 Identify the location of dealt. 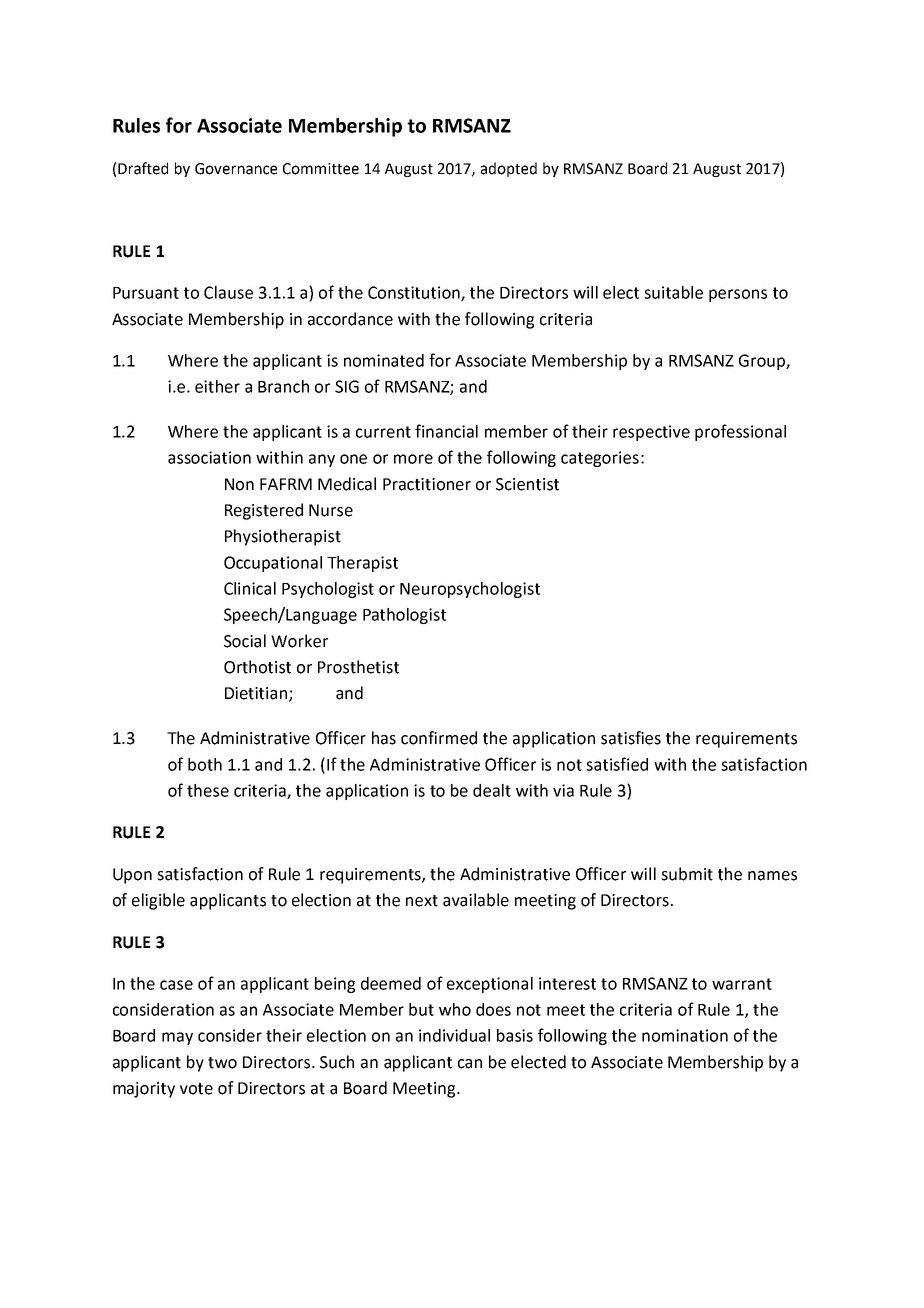
(492, 790).
